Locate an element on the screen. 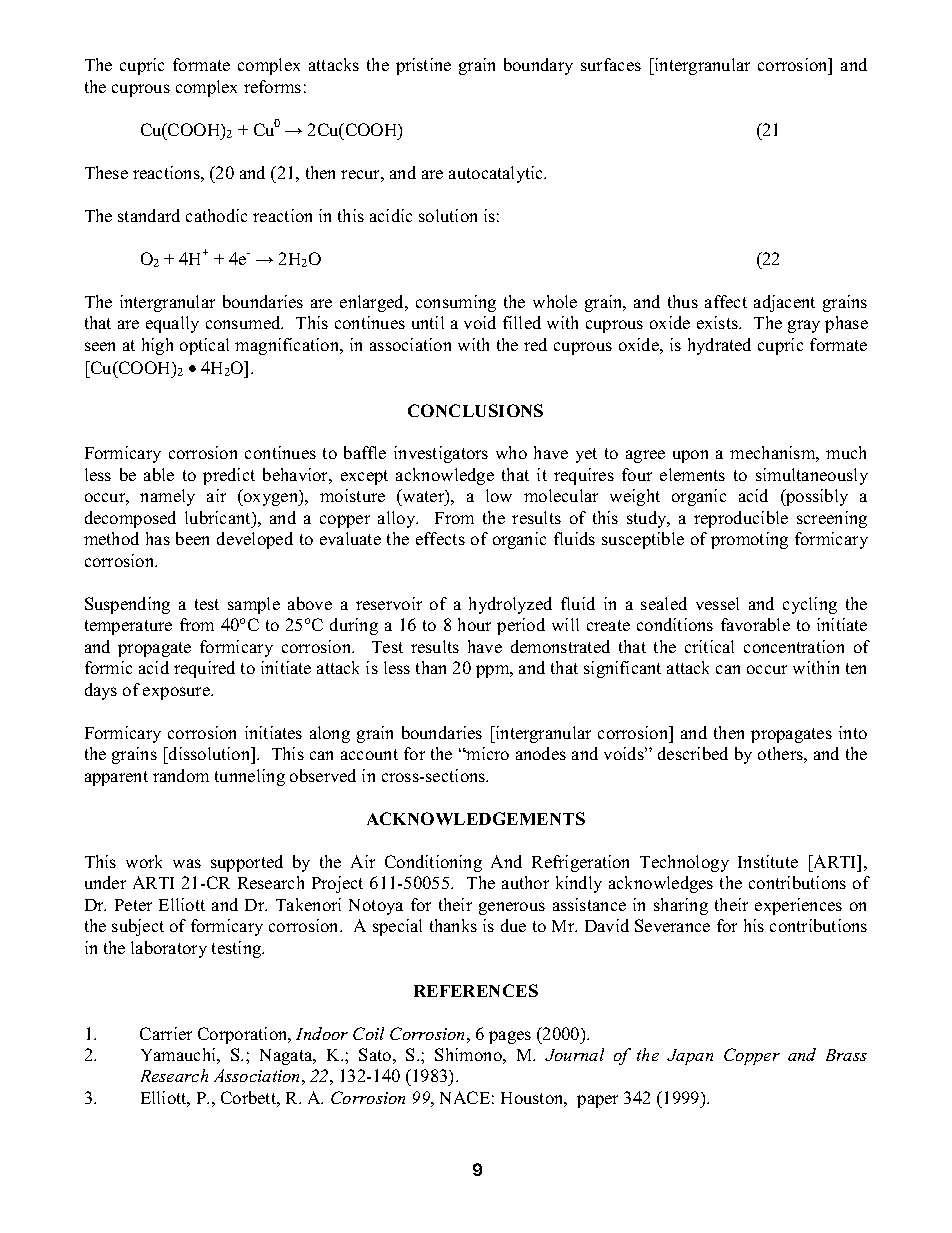 This screenshot has width=952, height=1233. Carrier is located at coordinates (166, 1033).
